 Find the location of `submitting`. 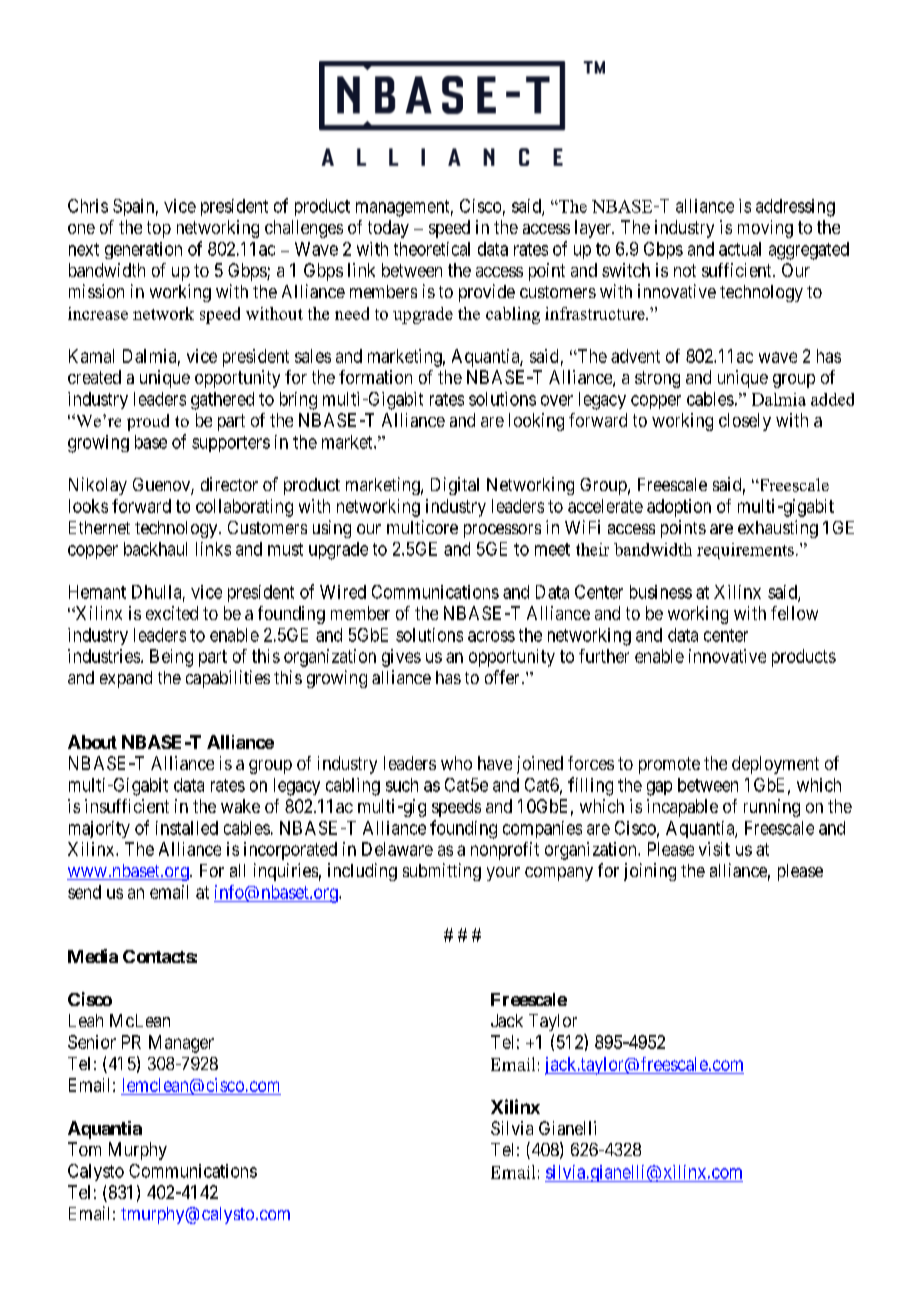

submitting is located at coordinates (442, 872).
